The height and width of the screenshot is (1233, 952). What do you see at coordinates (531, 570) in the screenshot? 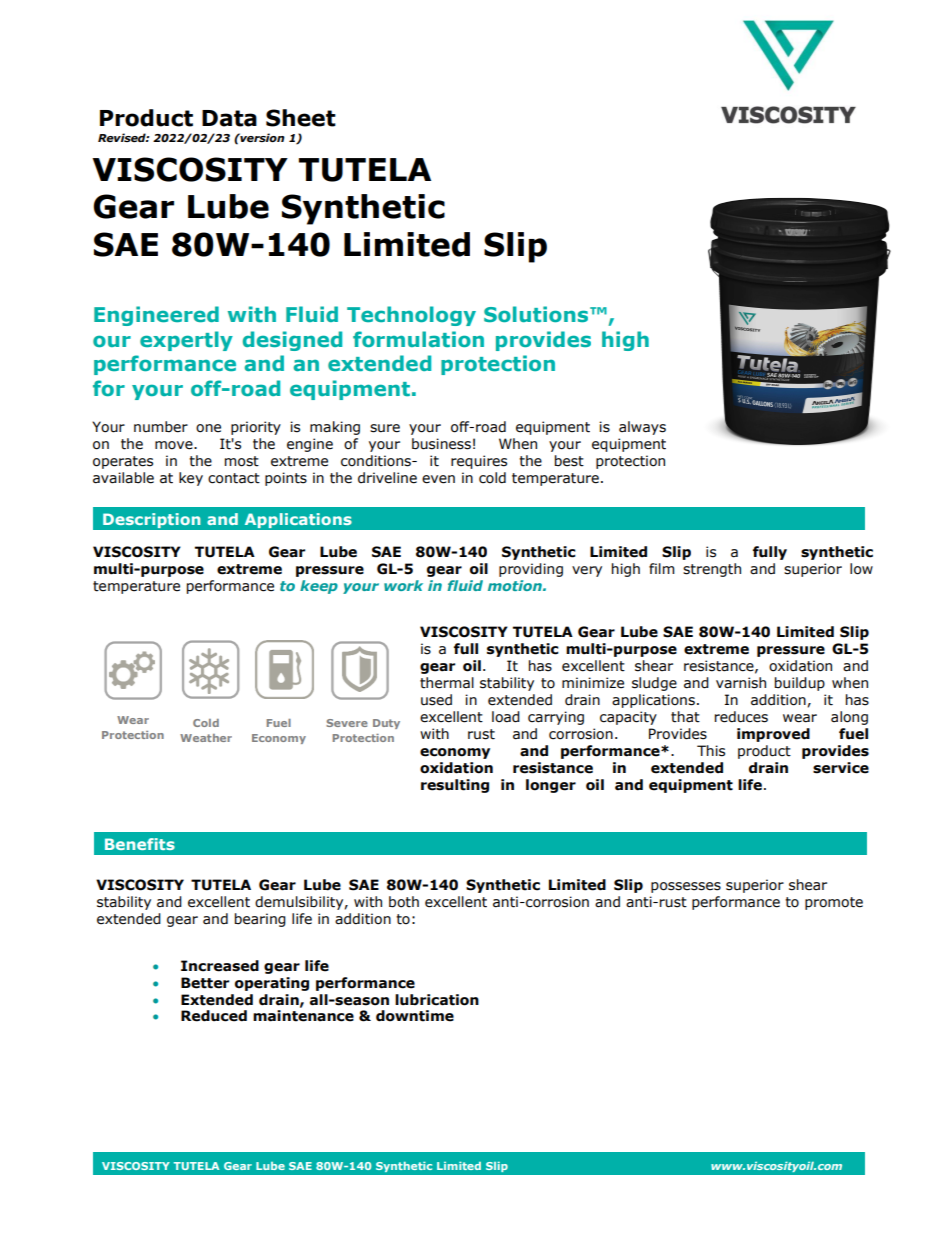
I see `providing` at bounding box center [531, 570].
